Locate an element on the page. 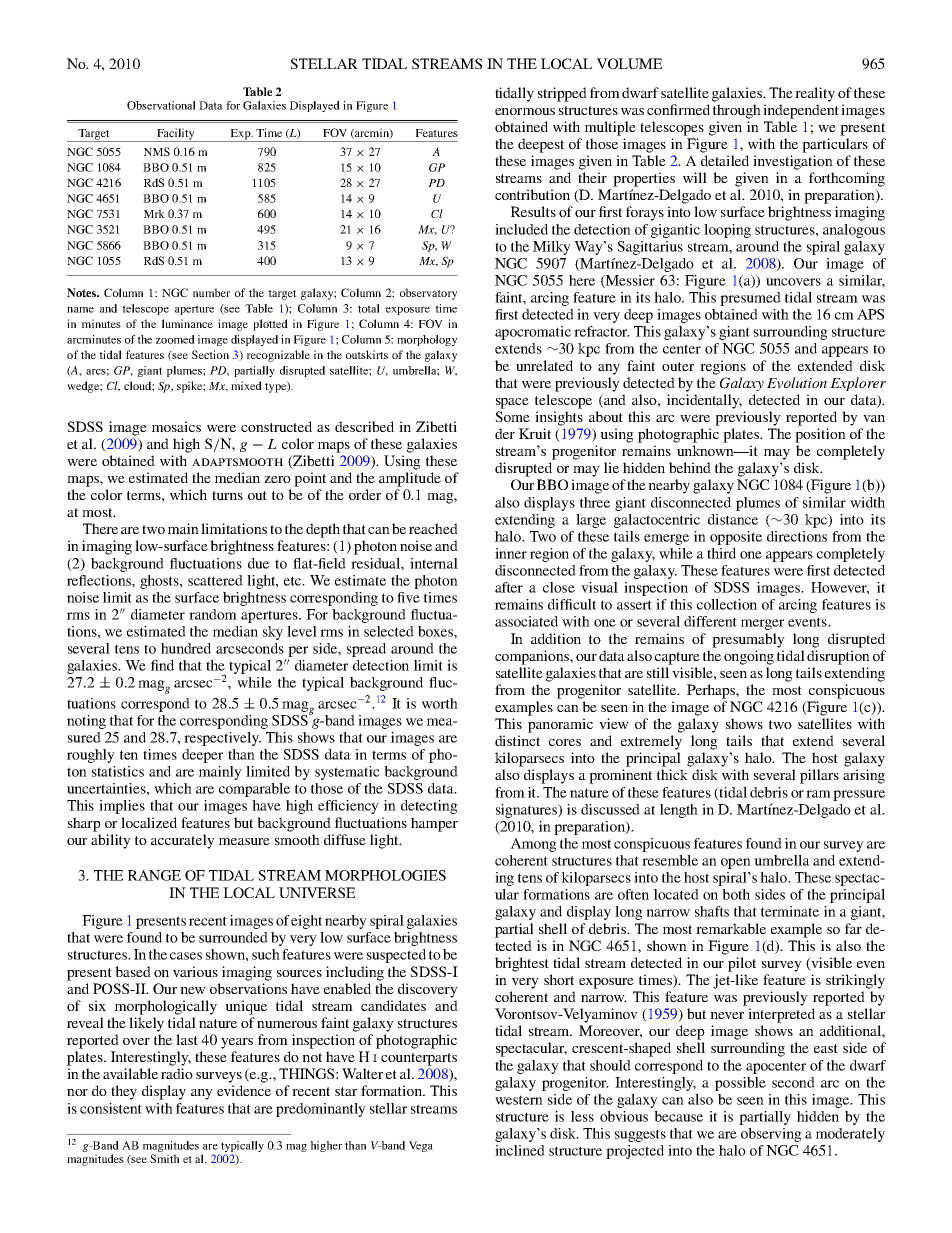 The width and height of the image is (952, 1233). terminate is located at coordinates (790, 911).
